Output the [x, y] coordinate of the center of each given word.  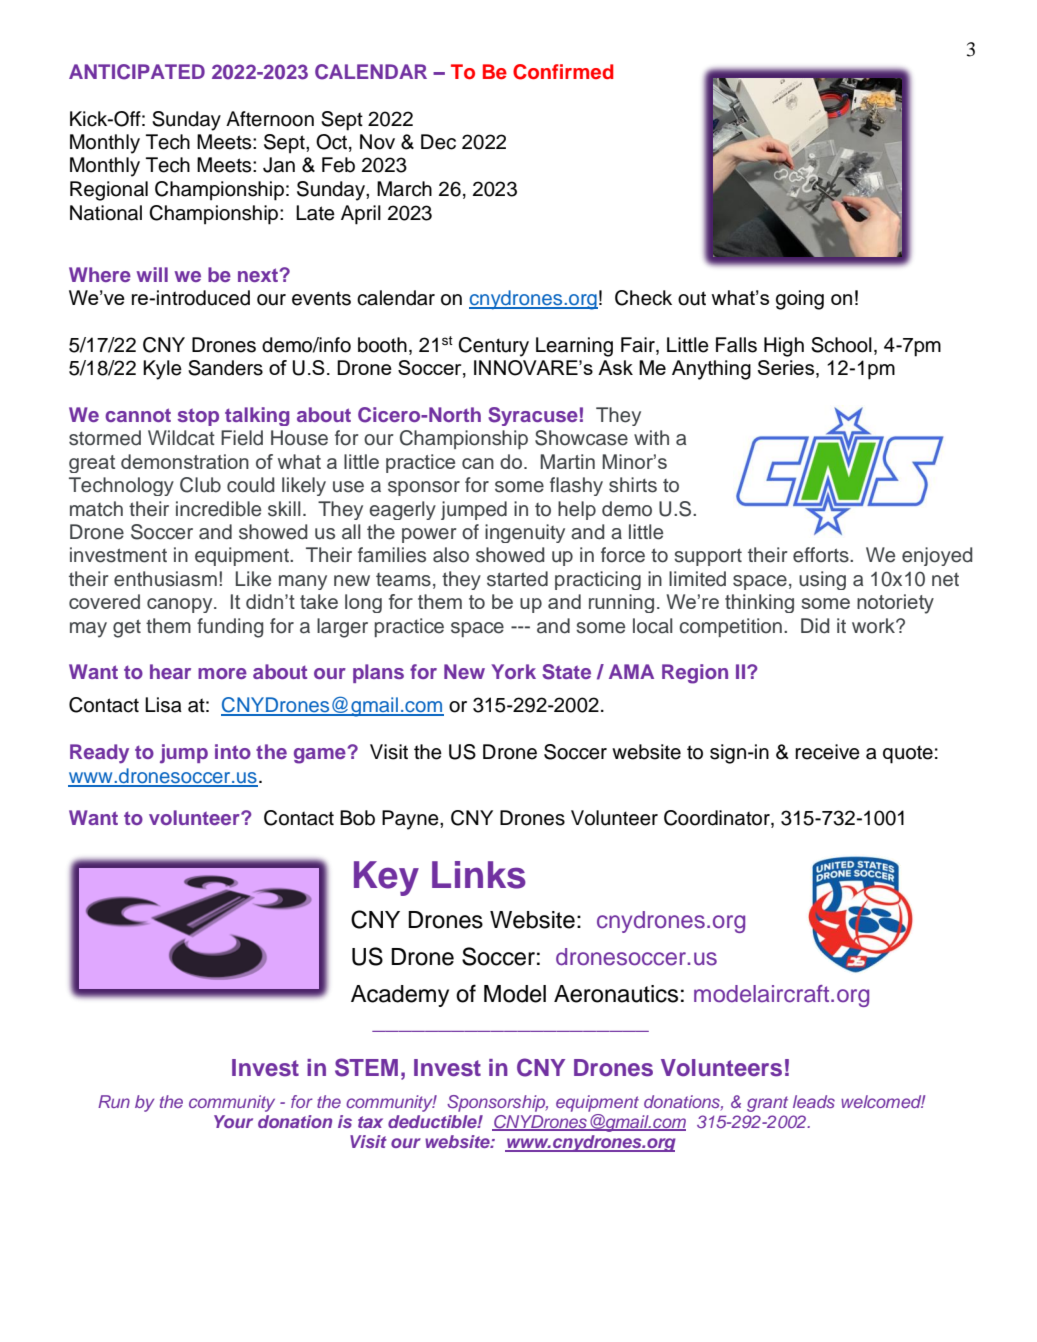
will [152, 274]
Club [200, 485]
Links [479, 875]
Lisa [163, 705]
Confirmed [563, 72]
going [800, 300]
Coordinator [718, 819]
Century [493, 347]
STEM [366, 1067]
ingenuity [525, 533]
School [841, 345]
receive [827, 752]
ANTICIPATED [137, 72]
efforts [822, 555]
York [513, 671]
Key [386, 878]
